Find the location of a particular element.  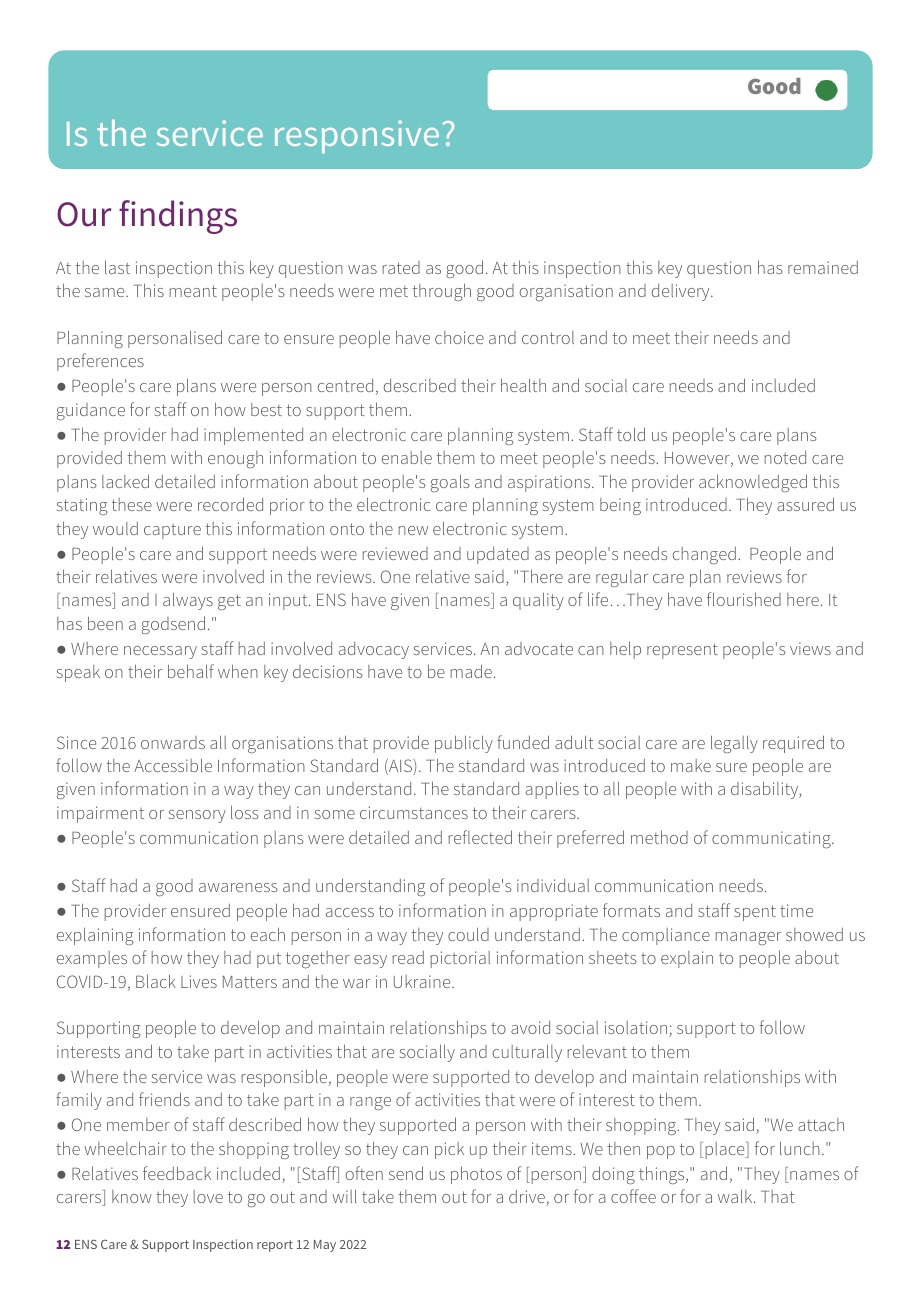

changed is located at coordinates (704, 555).
